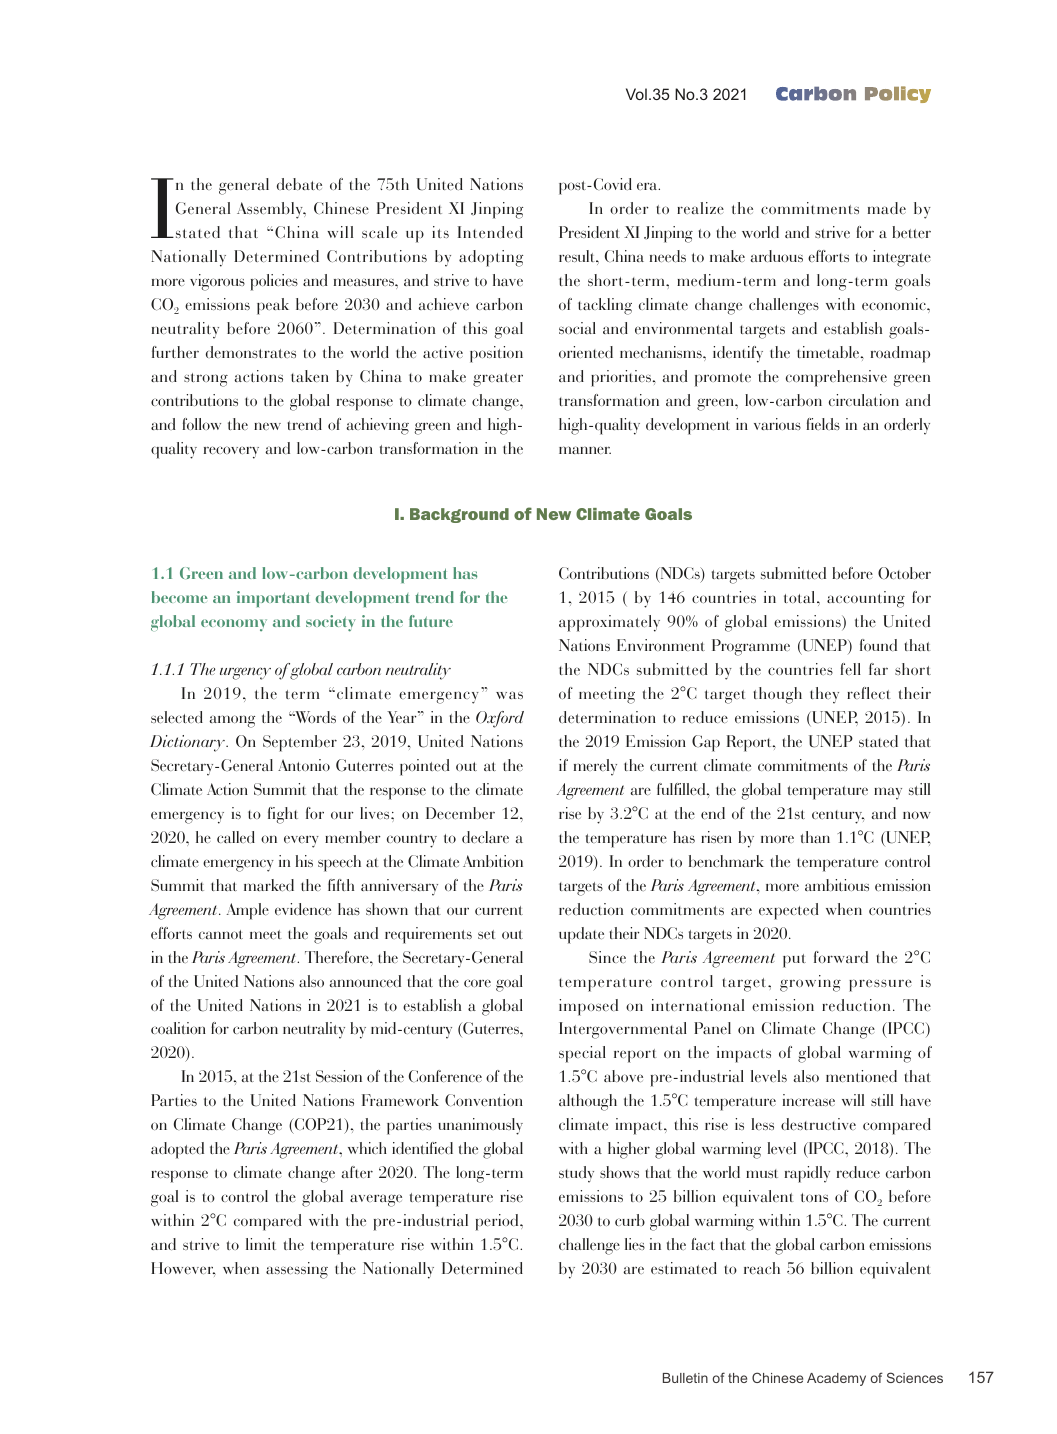 This screenshot has height=1434, width=1057. What do you see at coordinates (299, 184) in the screenshot?
I see `debate` at bounding box center [299, 184].
